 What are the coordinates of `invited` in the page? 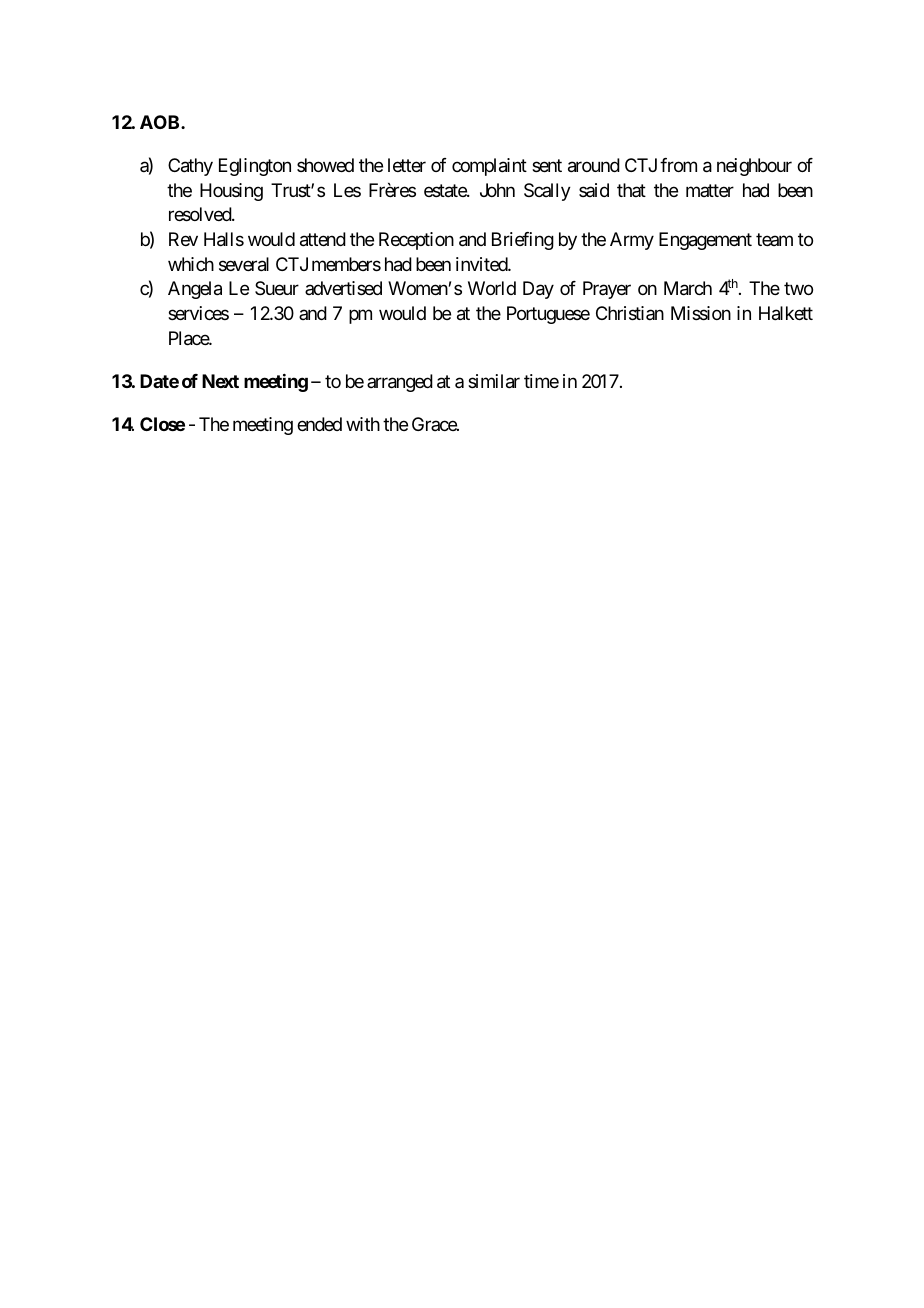 It's located at (482, 264).
